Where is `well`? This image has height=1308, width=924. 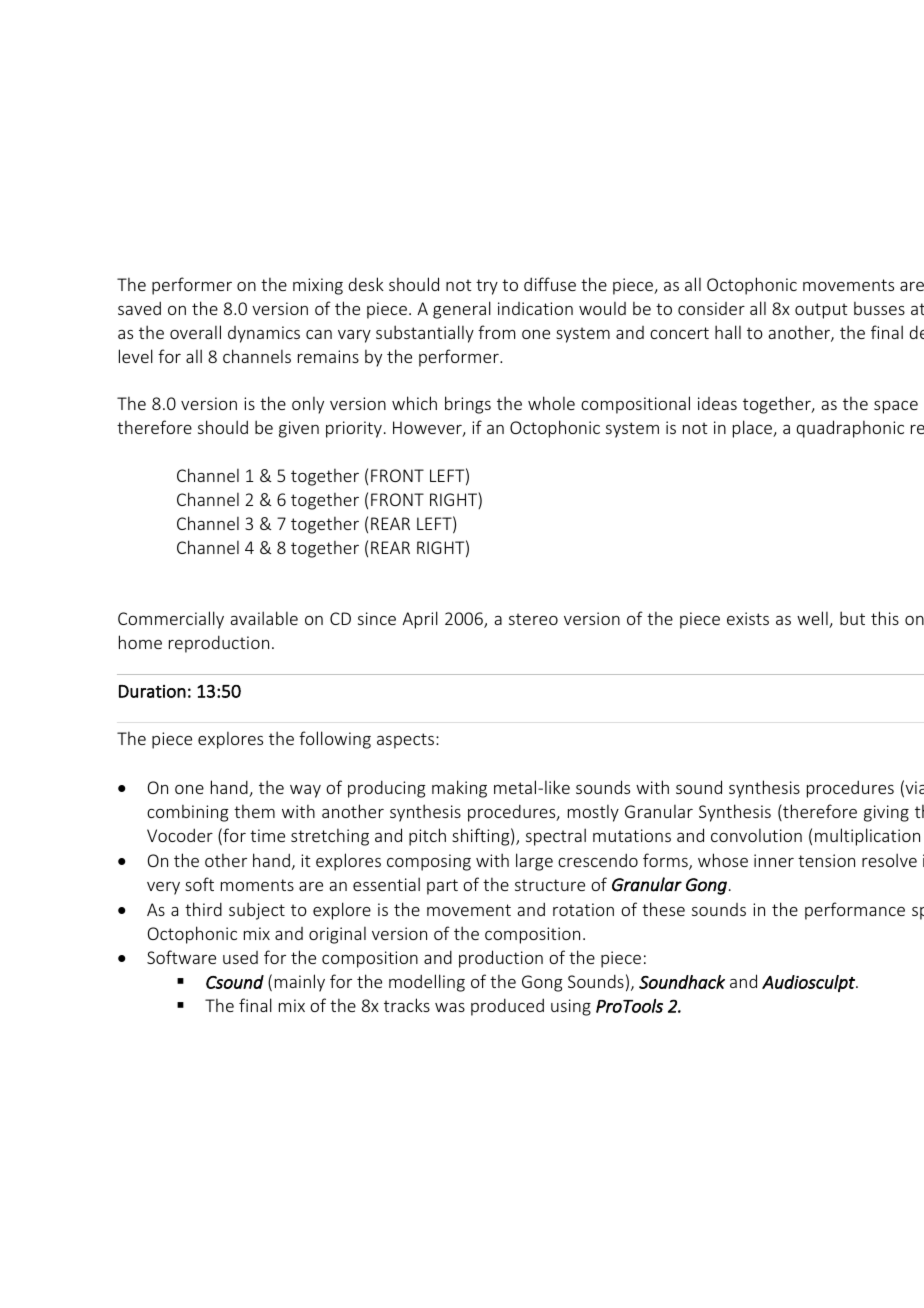 well is located at coordinates (813, 619).
